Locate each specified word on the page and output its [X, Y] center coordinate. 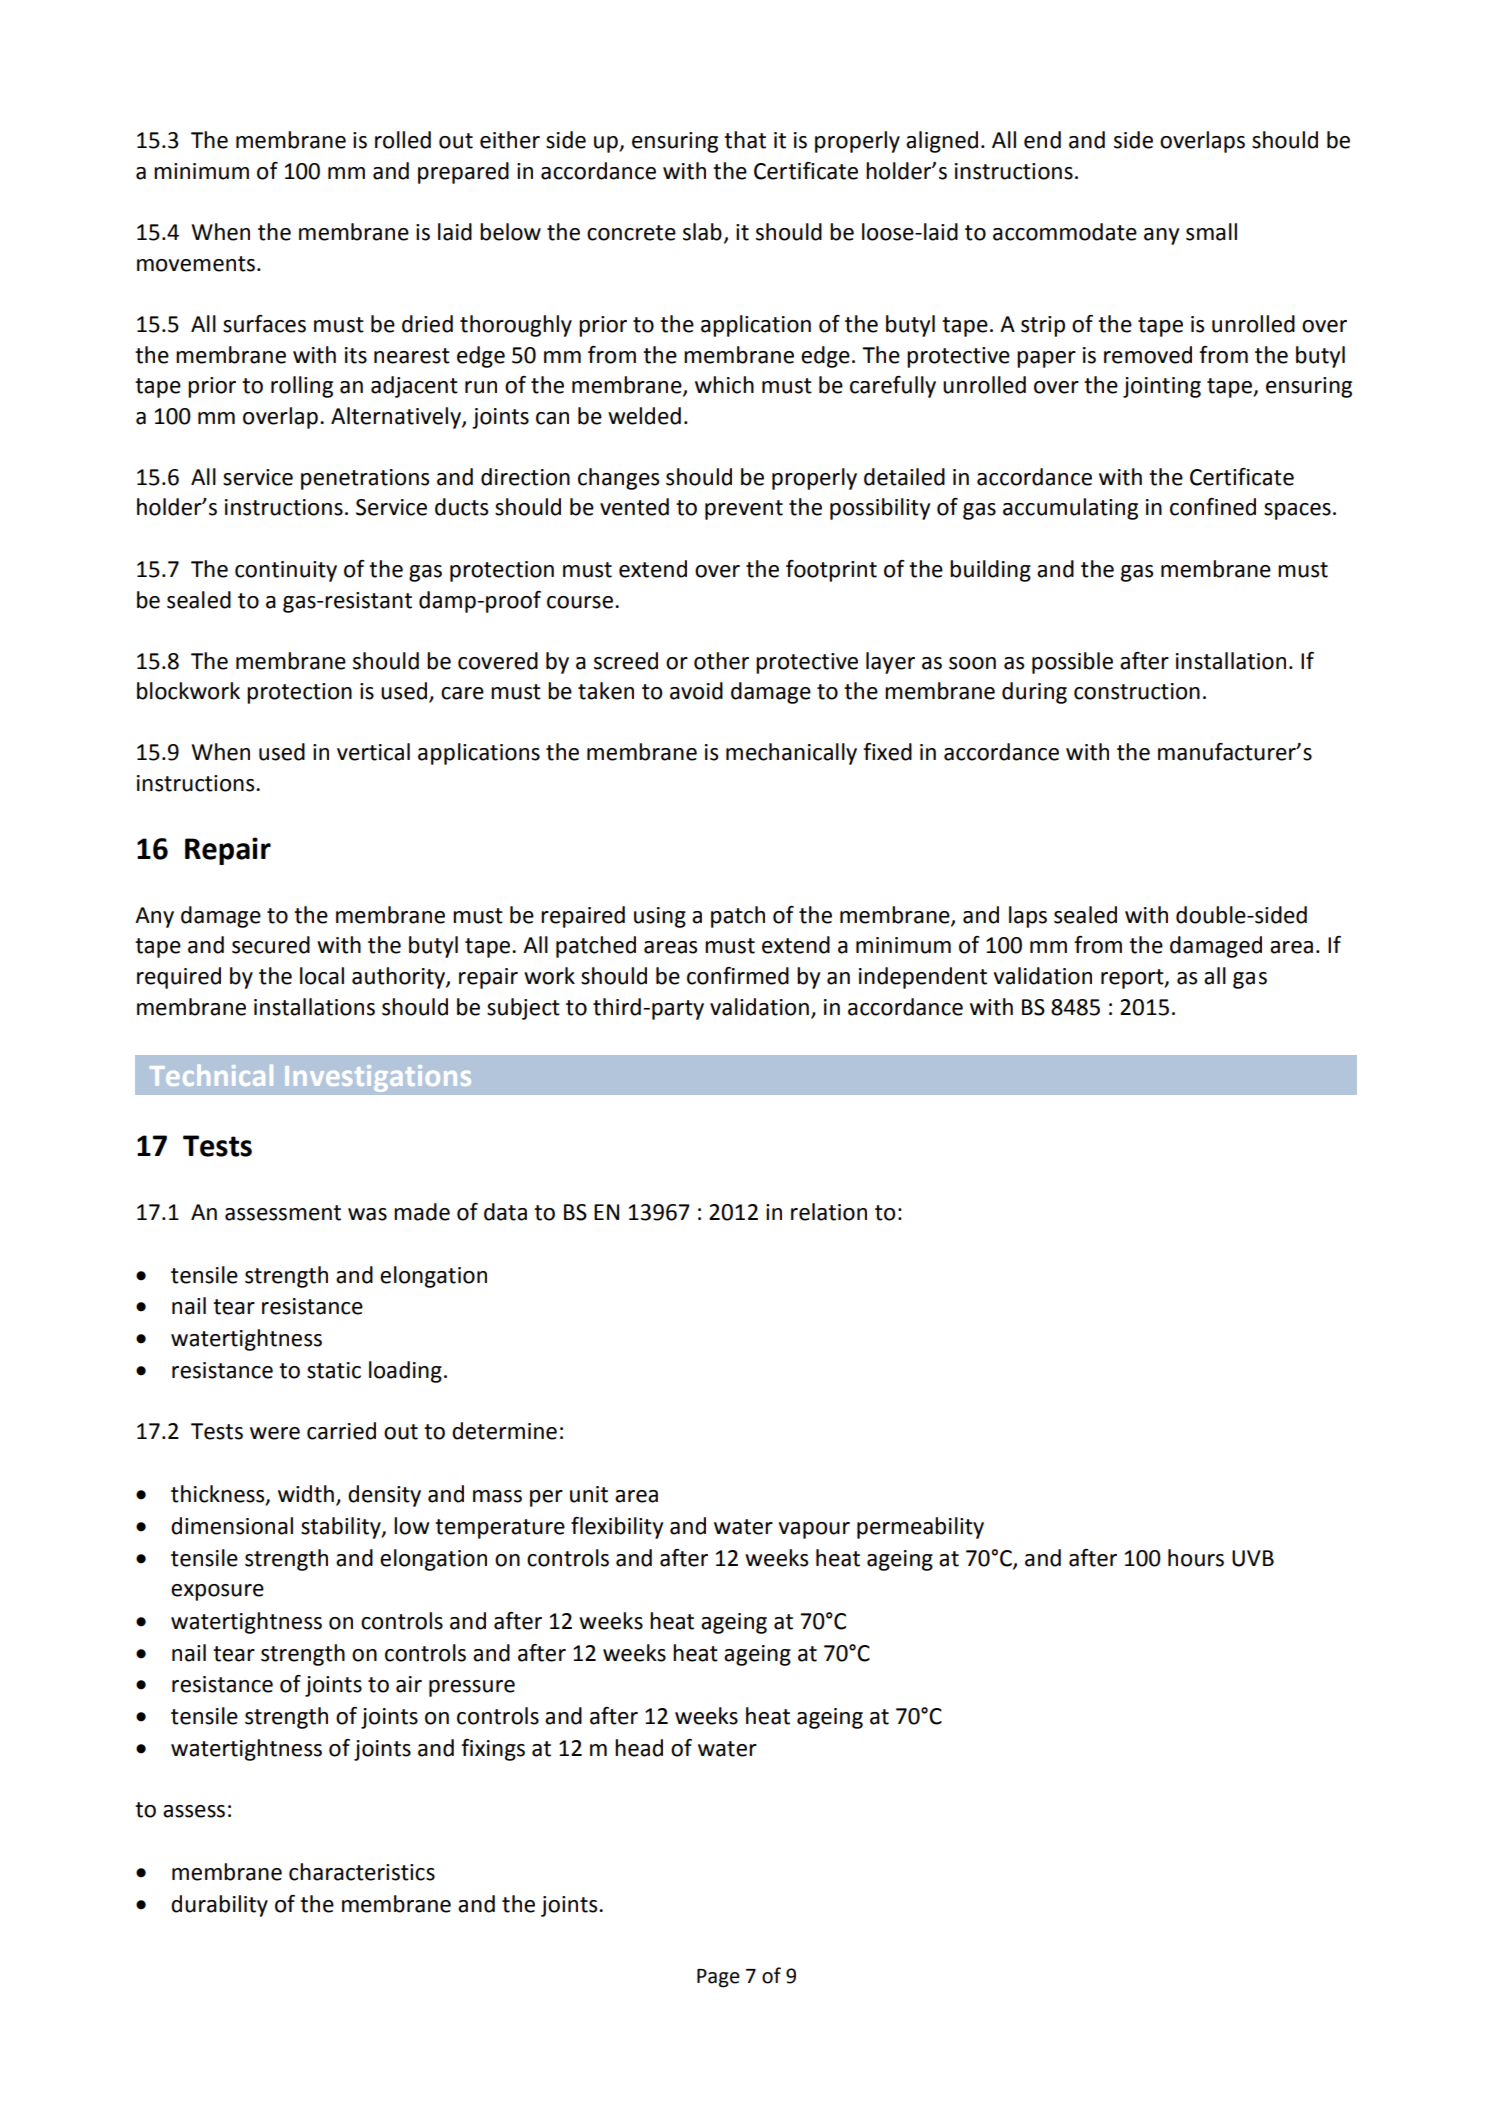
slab [702, 232]
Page [718, 1978]
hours [1196, 1558]
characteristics [362, 1872]
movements [197, 264]
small [1211, 232]
